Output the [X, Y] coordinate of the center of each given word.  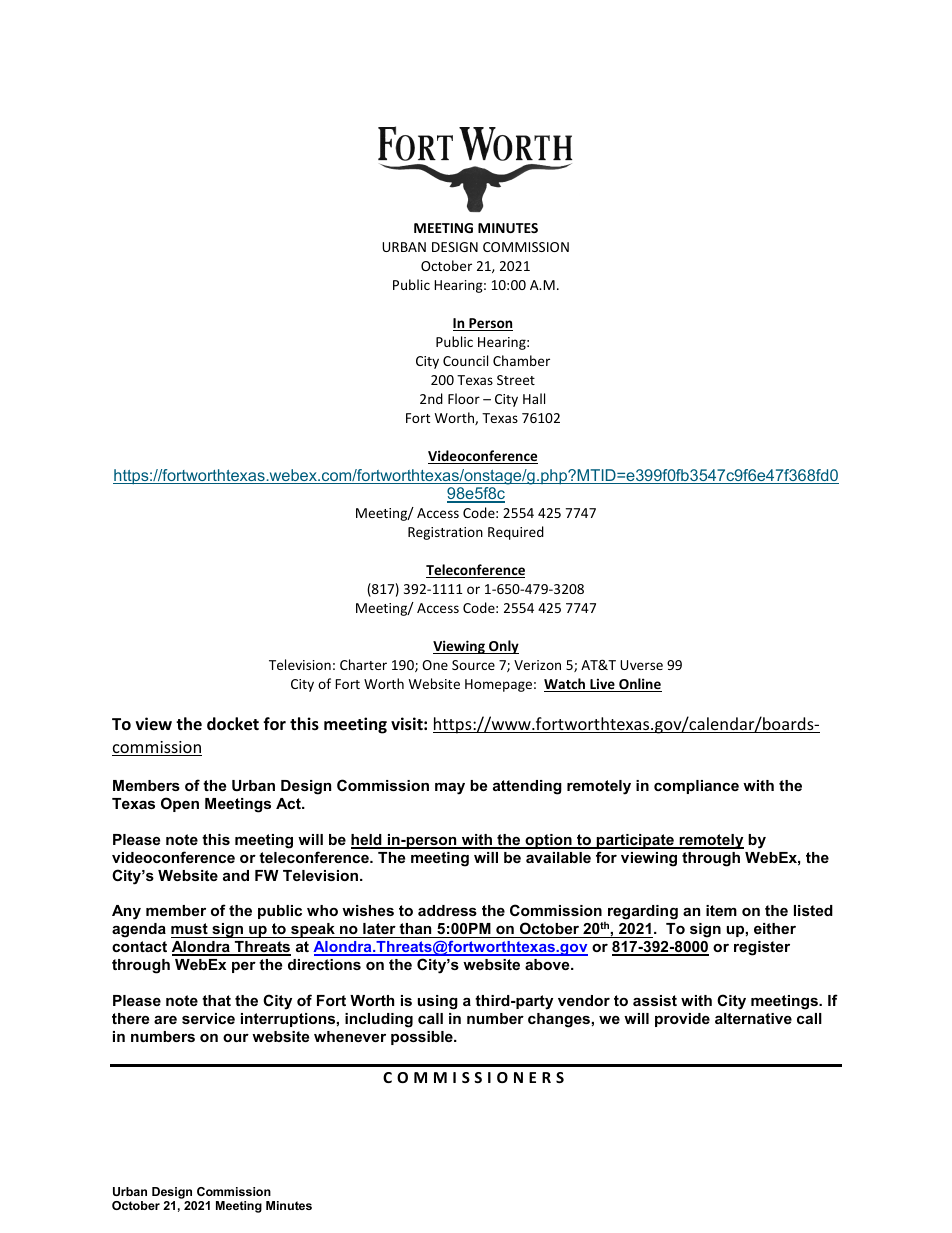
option [548, 841]
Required [516, 533]
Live [602, 685]
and [236, 875]
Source [473, 665]
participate [635, 841]
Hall [534, 398]
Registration [445, 533]
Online [639, 685]
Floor [464, 398]
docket [233, 724]
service [208, 1018]
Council [465, 360]
